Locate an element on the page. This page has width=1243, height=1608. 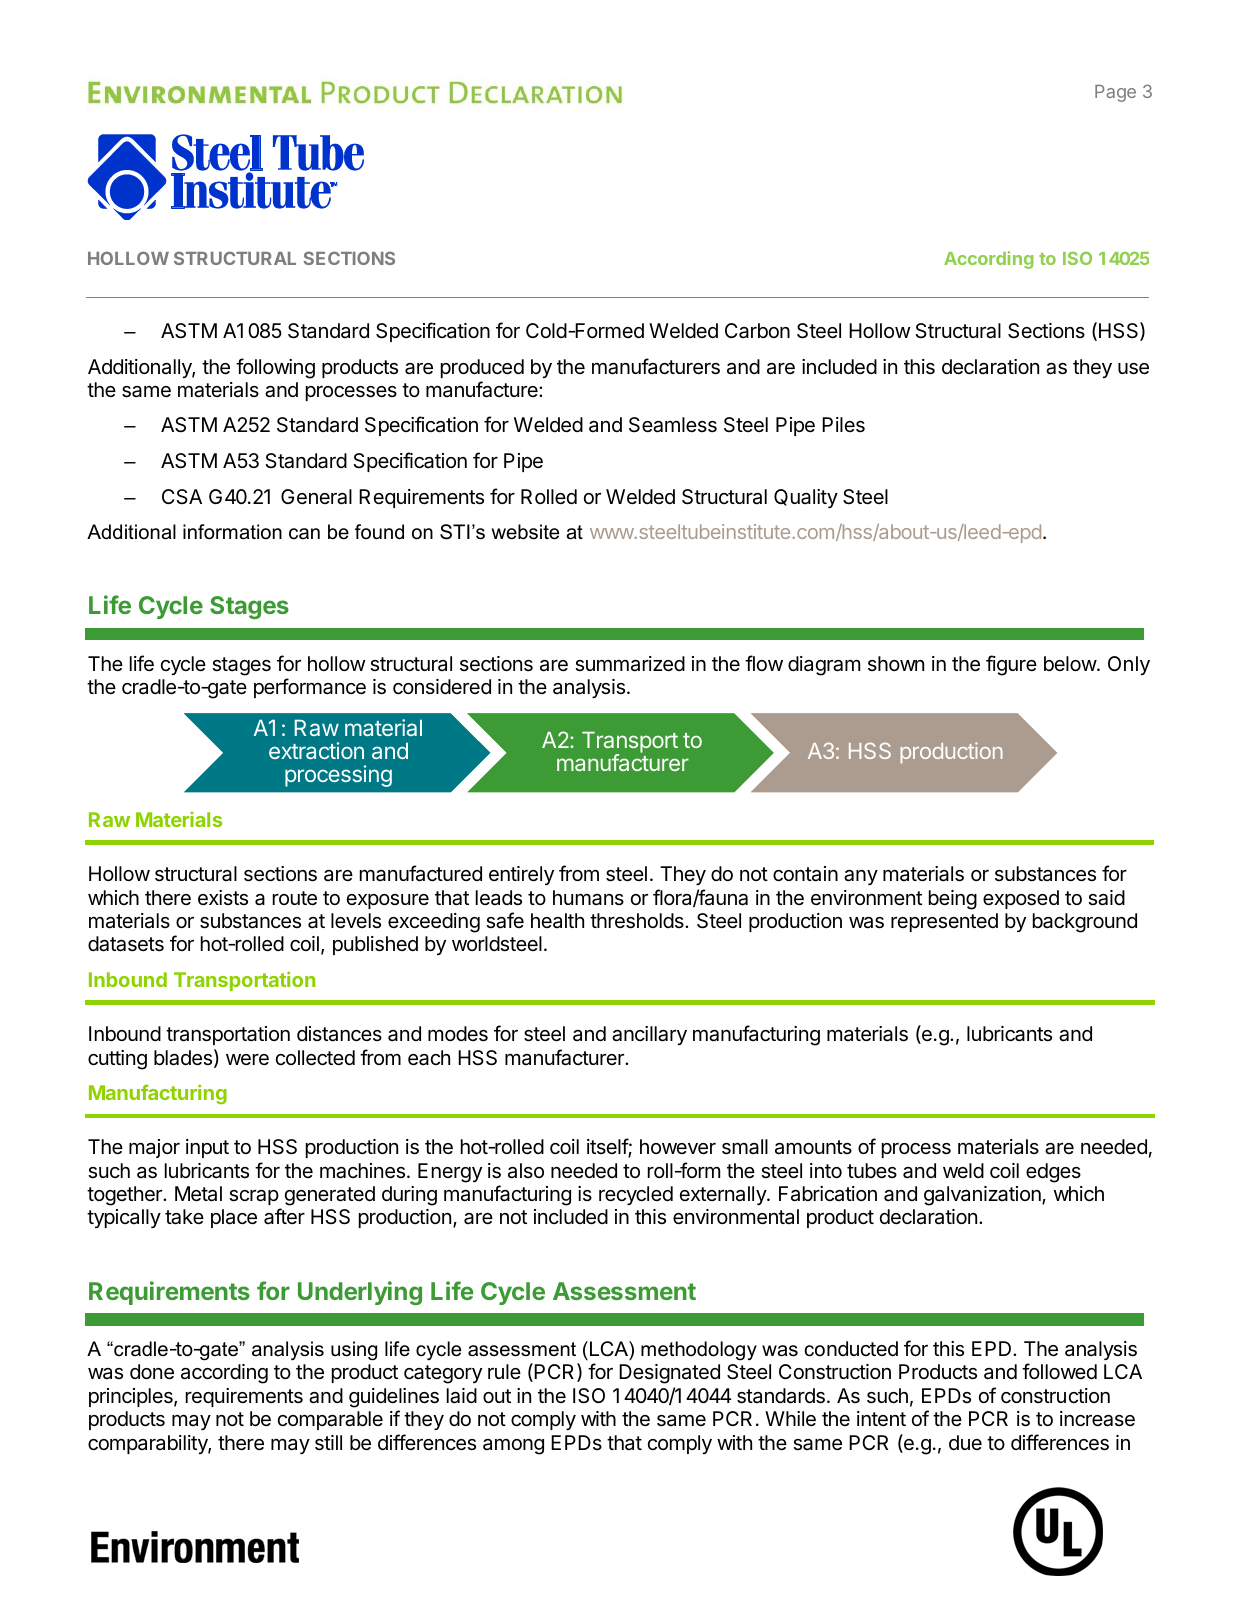
ancillary is located at coordinates (649, 1035).
